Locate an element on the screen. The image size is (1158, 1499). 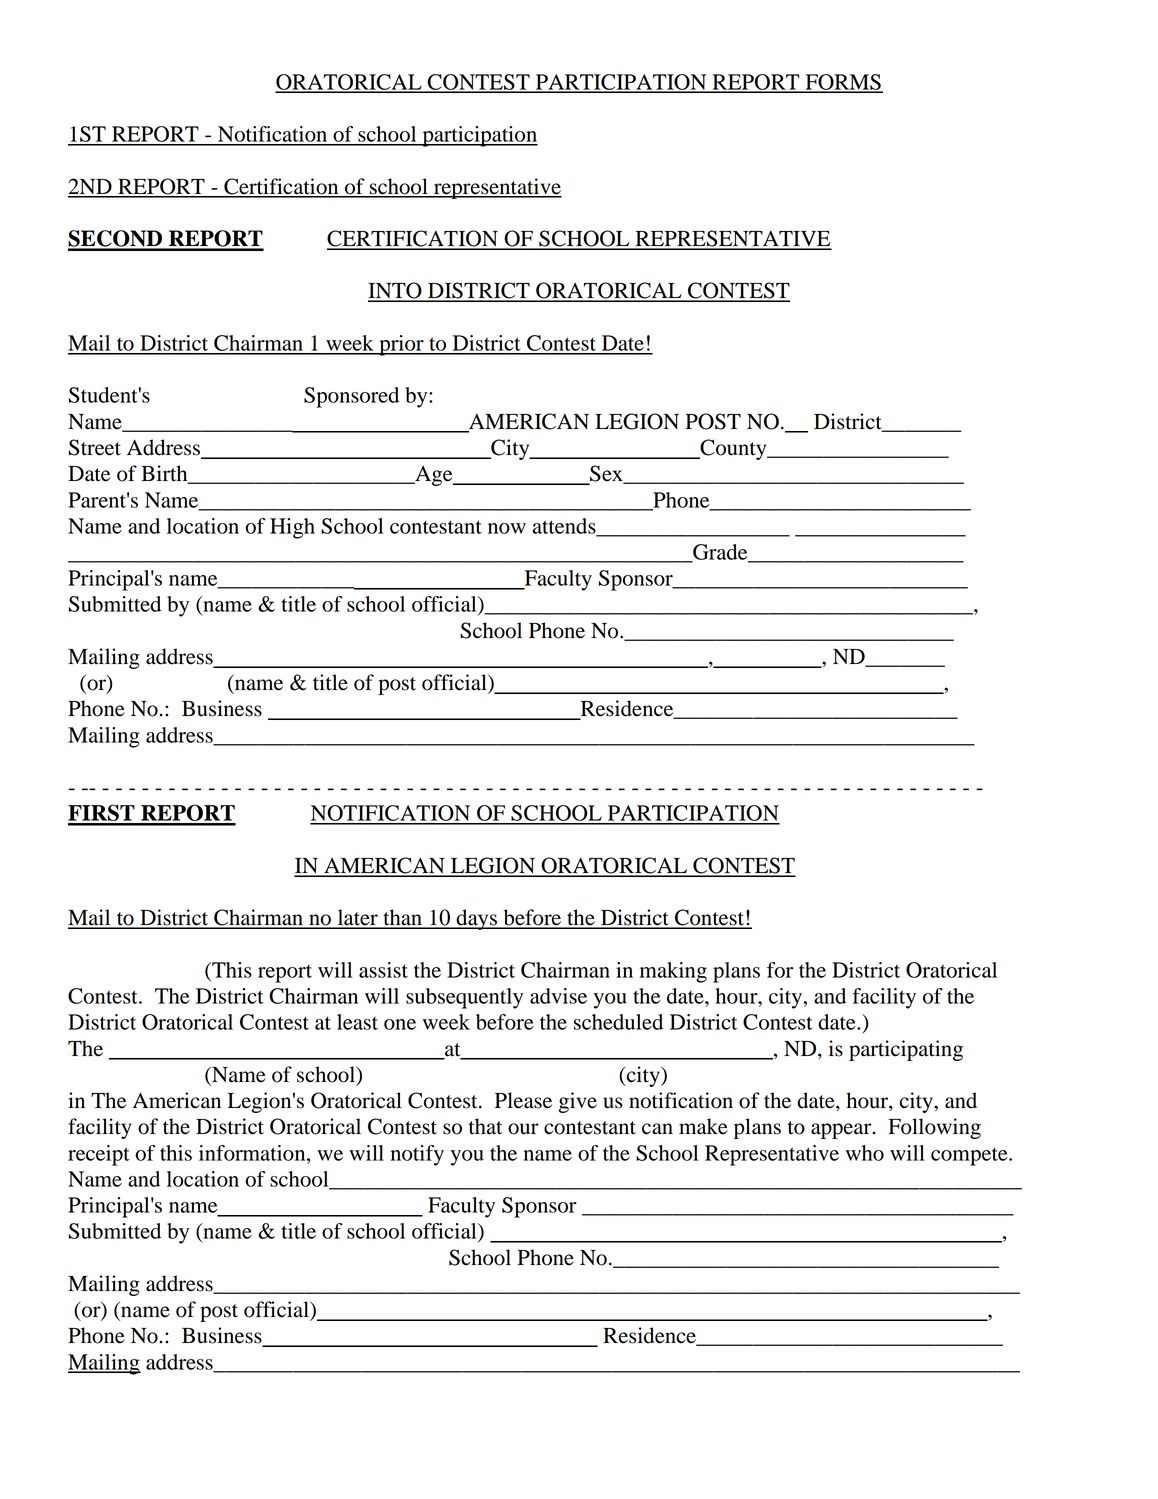
information is located at coordinates (253, 1153).
